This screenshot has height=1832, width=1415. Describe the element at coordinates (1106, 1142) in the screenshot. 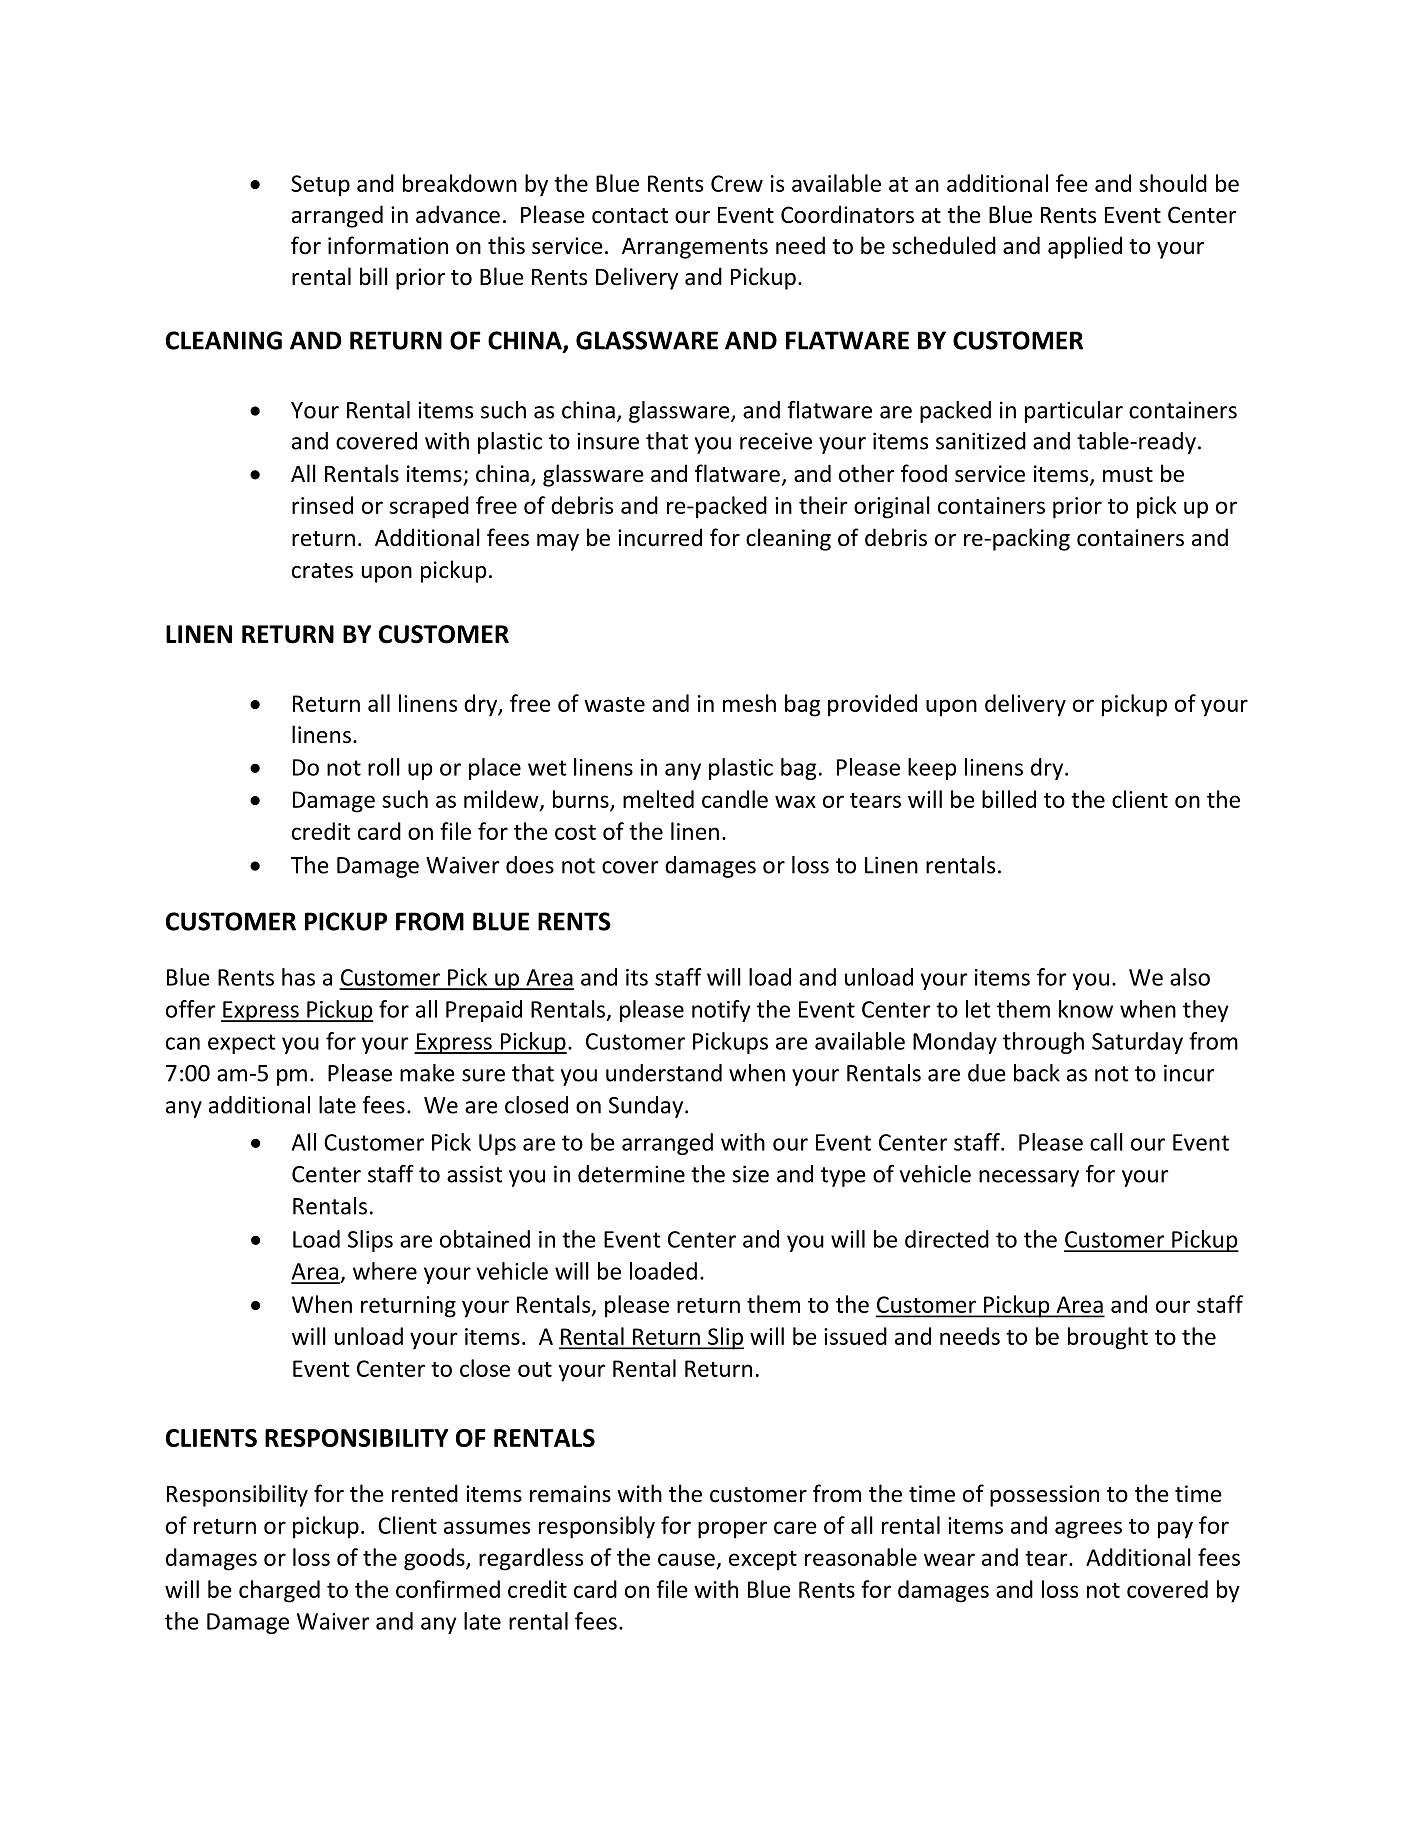

I see `call` at that location.
